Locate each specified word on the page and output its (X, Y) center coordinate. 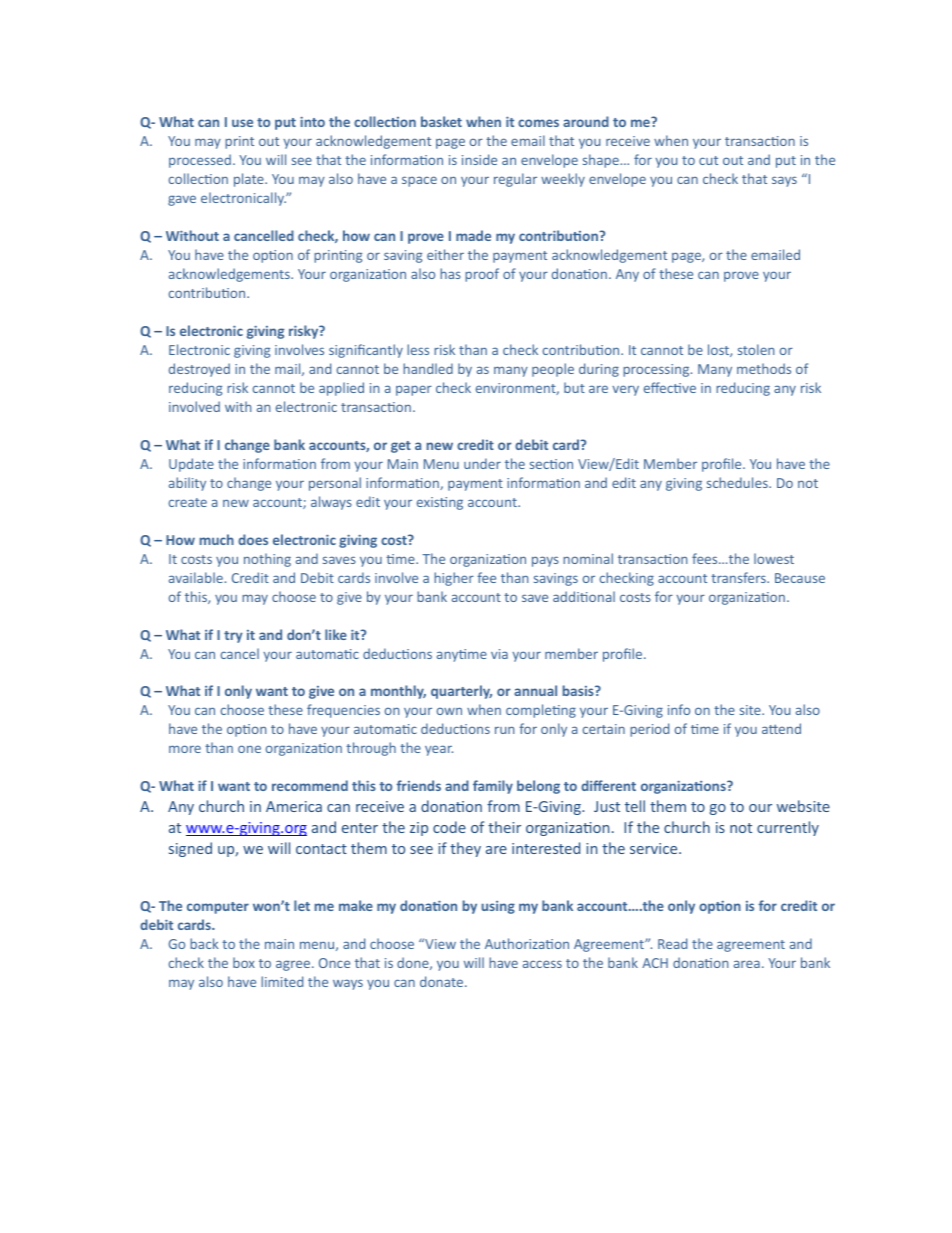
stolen (756, 349)
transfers (739, 577)
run (504, 730)
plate (250, 180)
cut (708, 160)
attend (781, 728)
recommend (310, 785)
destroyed (199, 370)
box (244, 962)
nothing (267, 560)
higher (454, 579)
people (553, 370)
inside (479, 159)
